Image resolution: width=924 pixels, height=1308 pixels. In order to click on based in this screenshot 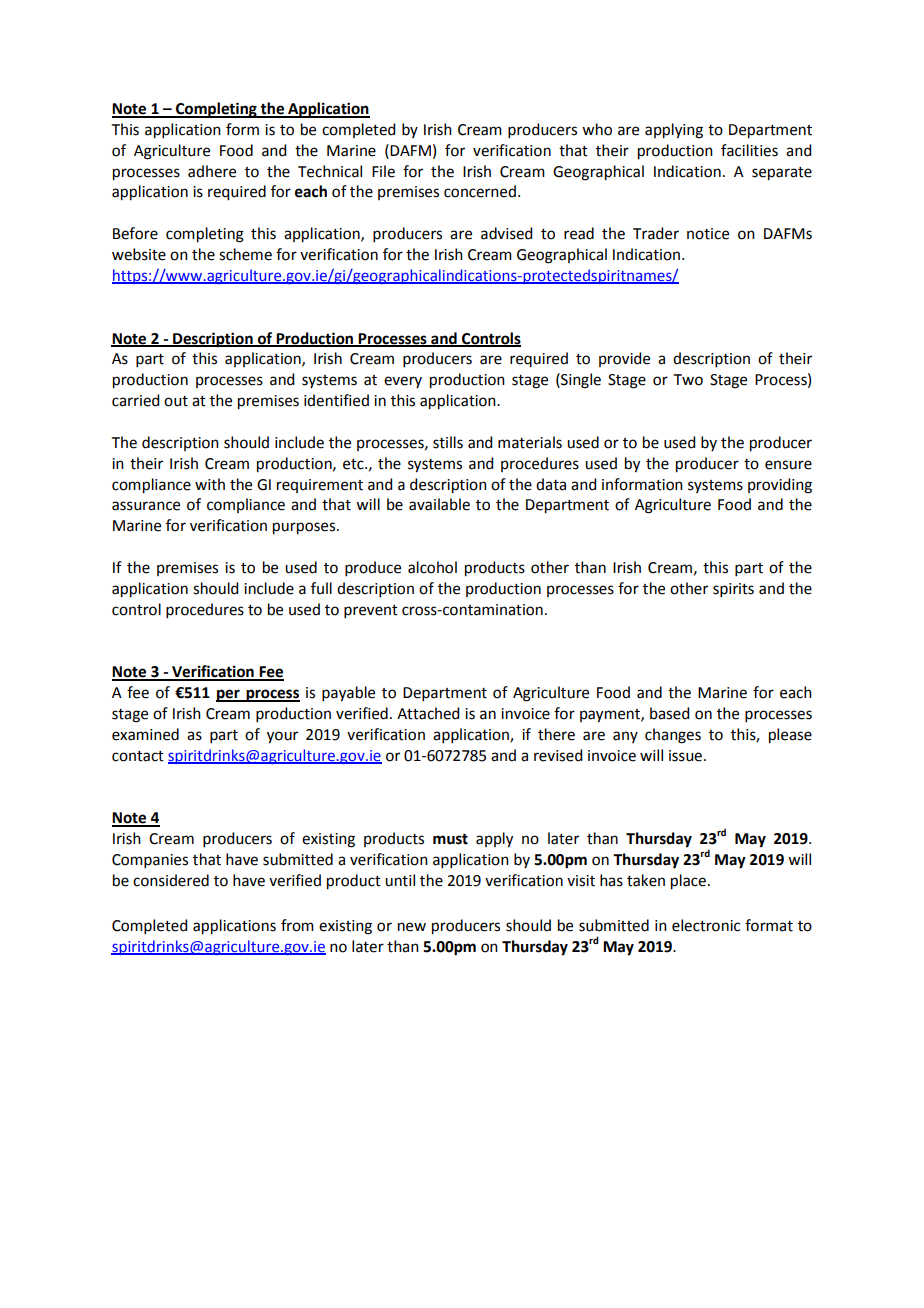, I will do `click(669, 713)`.
